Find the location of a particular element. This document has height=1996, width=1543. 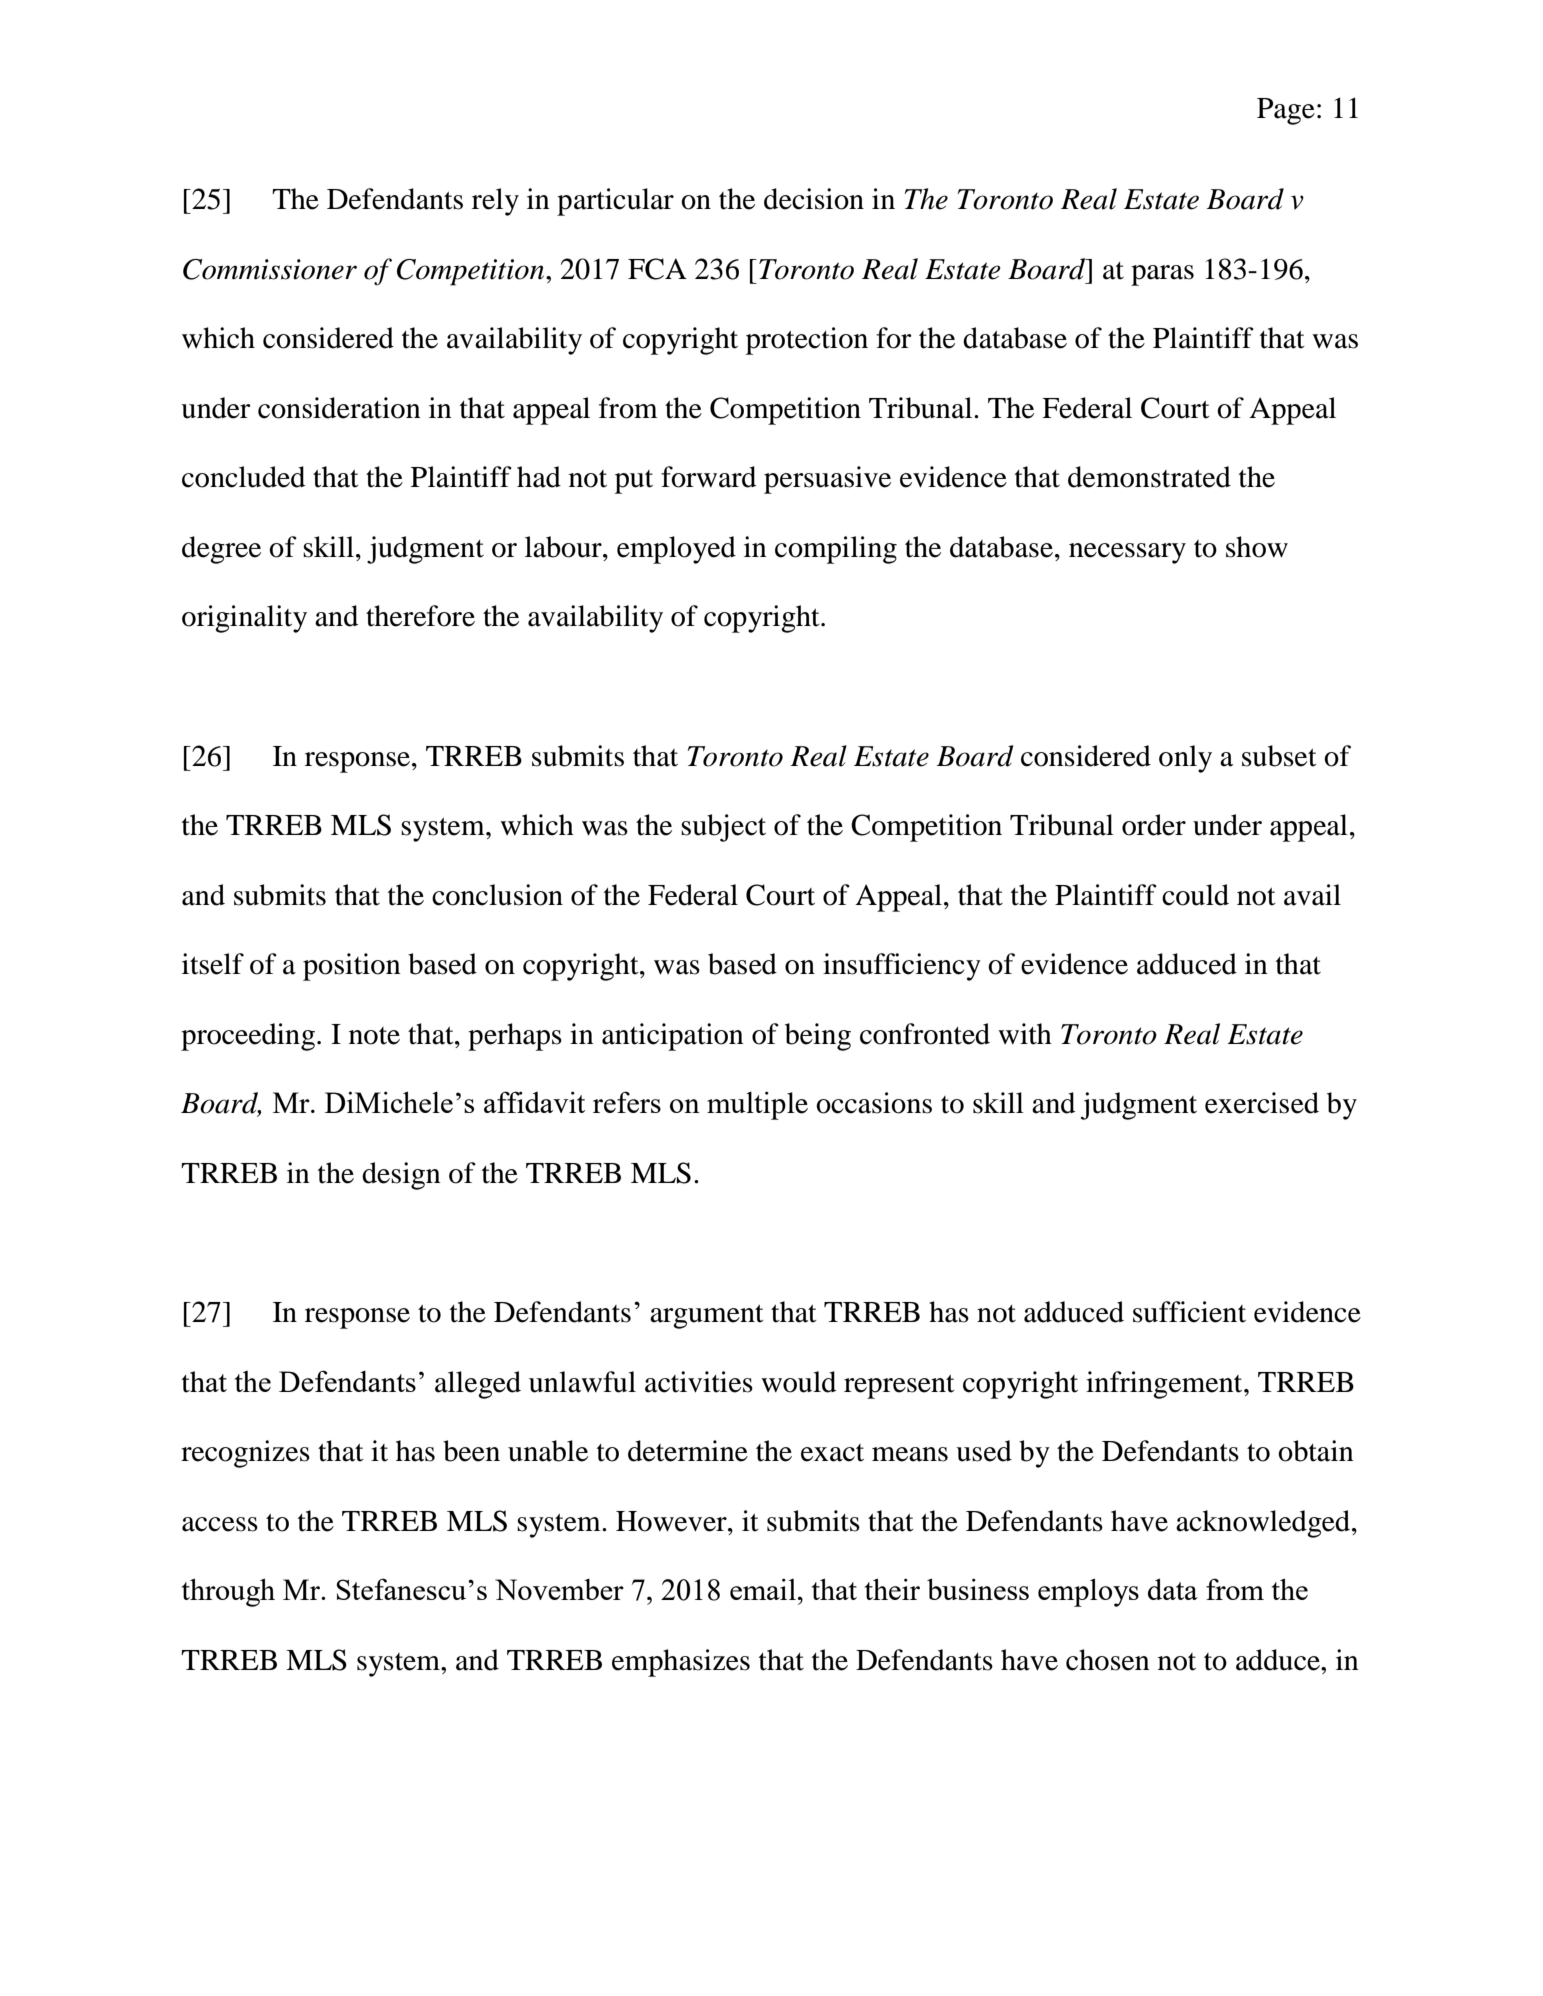

chosen is located at coordinates (1108, 1660).
